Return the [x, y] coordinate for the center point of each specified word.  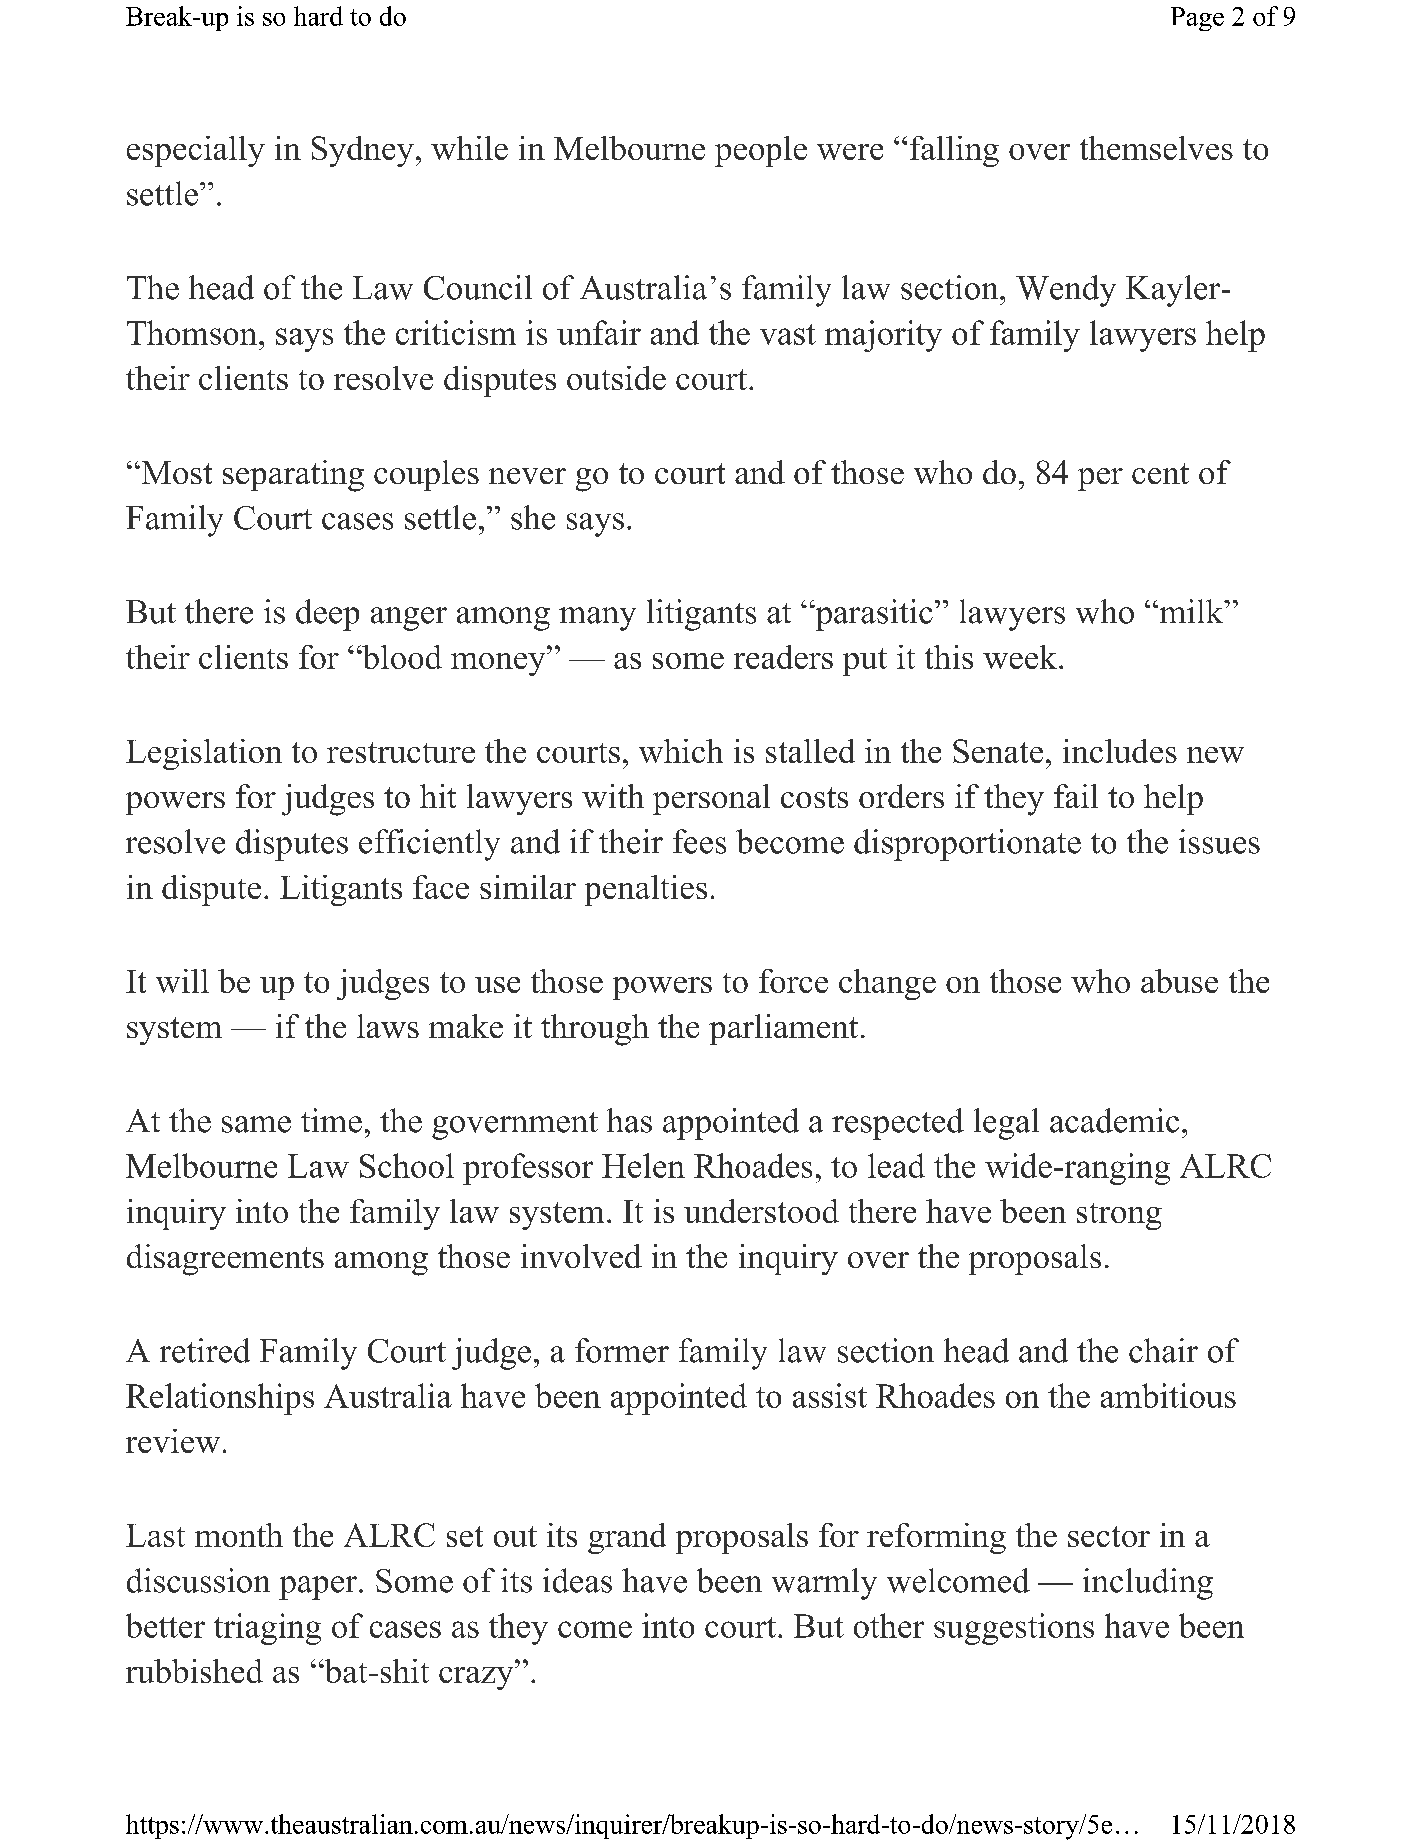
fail [1076, 796]
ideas [577, 1580]
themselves [1156, 148]
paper [319, 1588]
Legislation [204, 754]
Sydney [363, 151]
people [761, 151]
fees [699, 841]
